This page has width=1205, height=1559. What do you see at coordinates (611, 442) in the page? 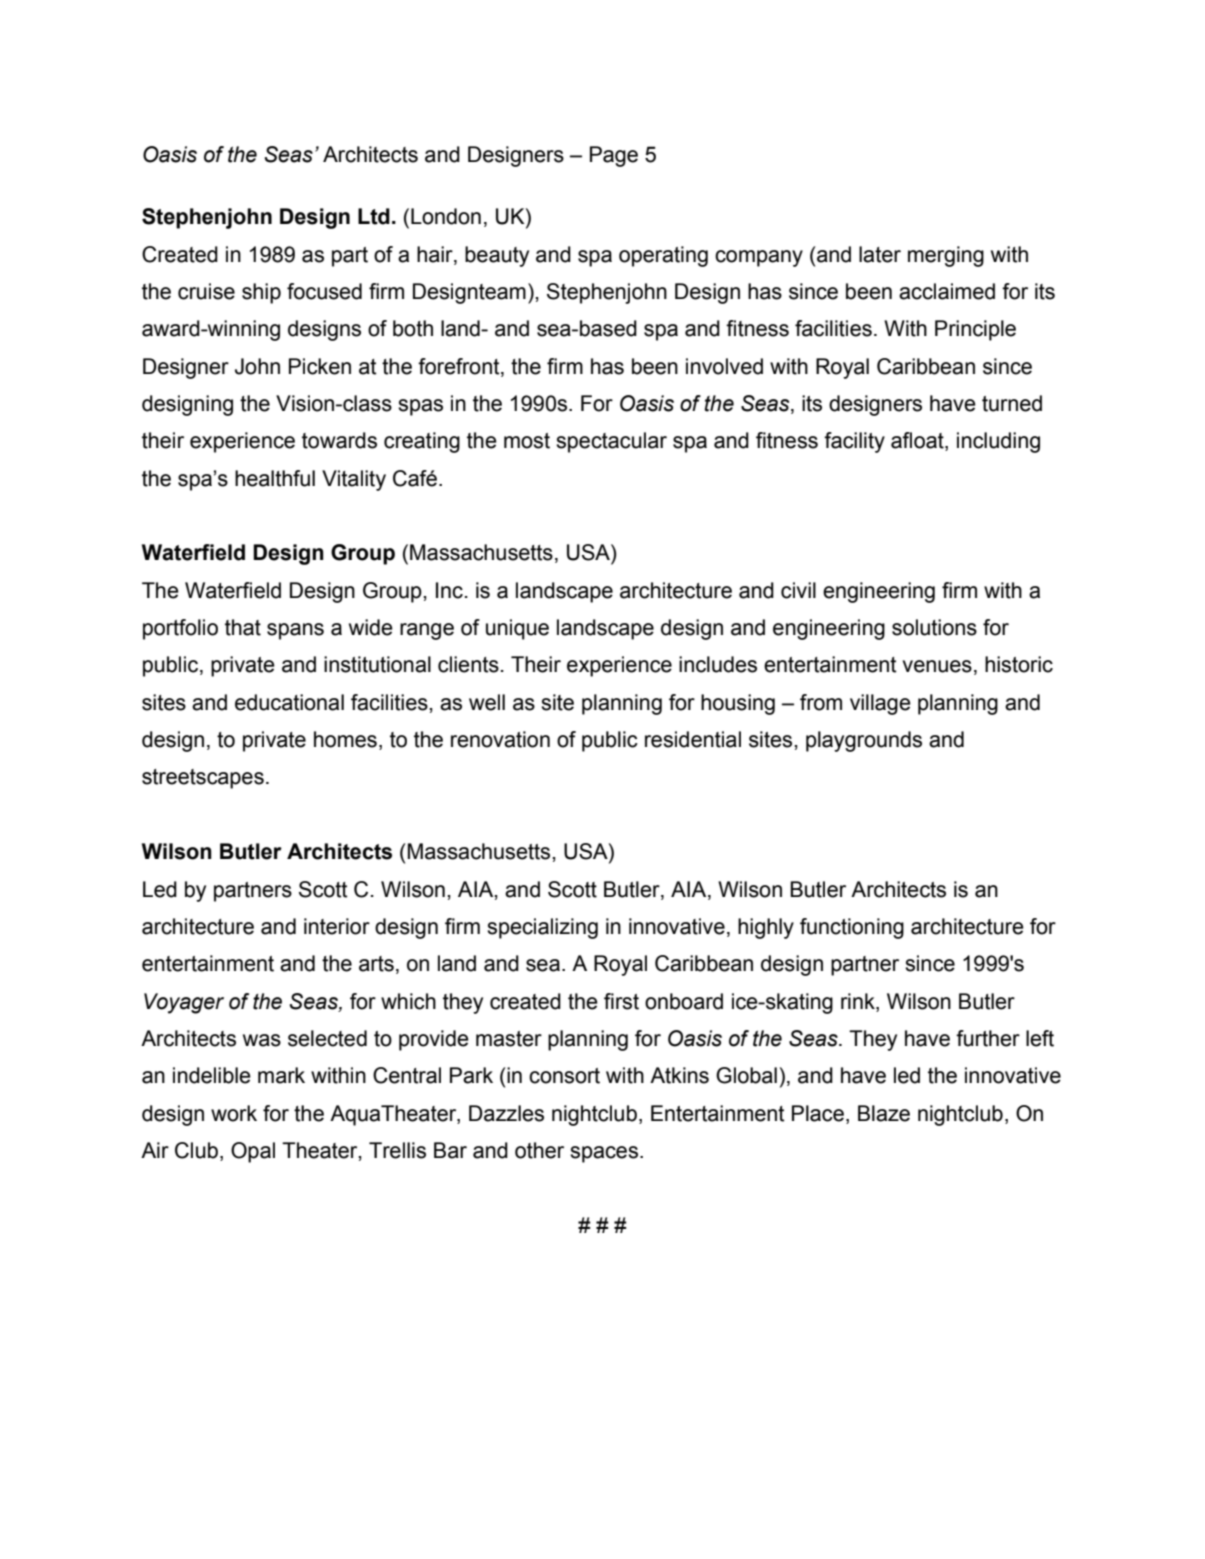
I see `spectacular` at bounding box center [611, 442].
